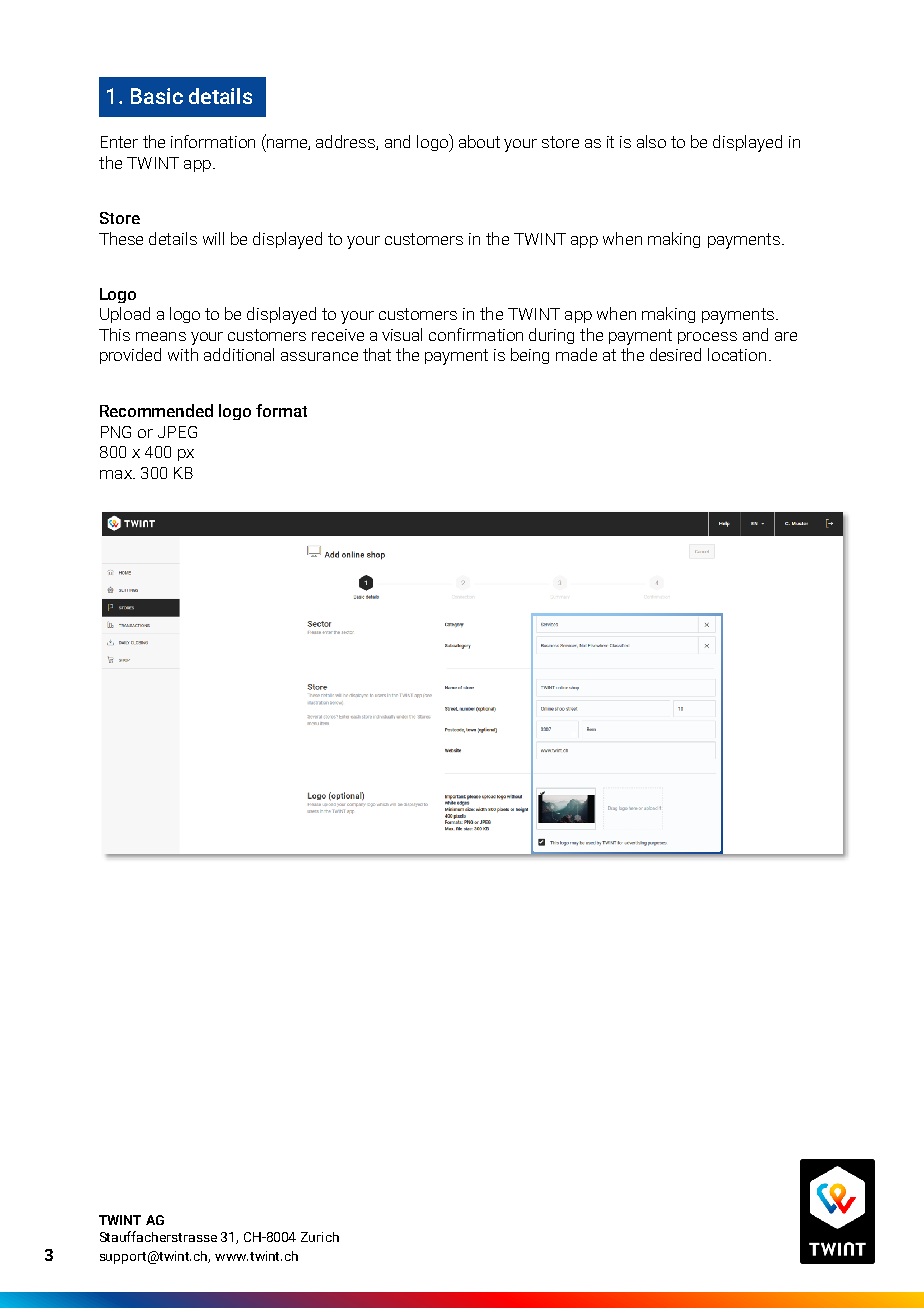 The width and height of the page is (924, 1308). Describe the element at coordinates (157, 96) in the page. I see `Basic` at that location.
